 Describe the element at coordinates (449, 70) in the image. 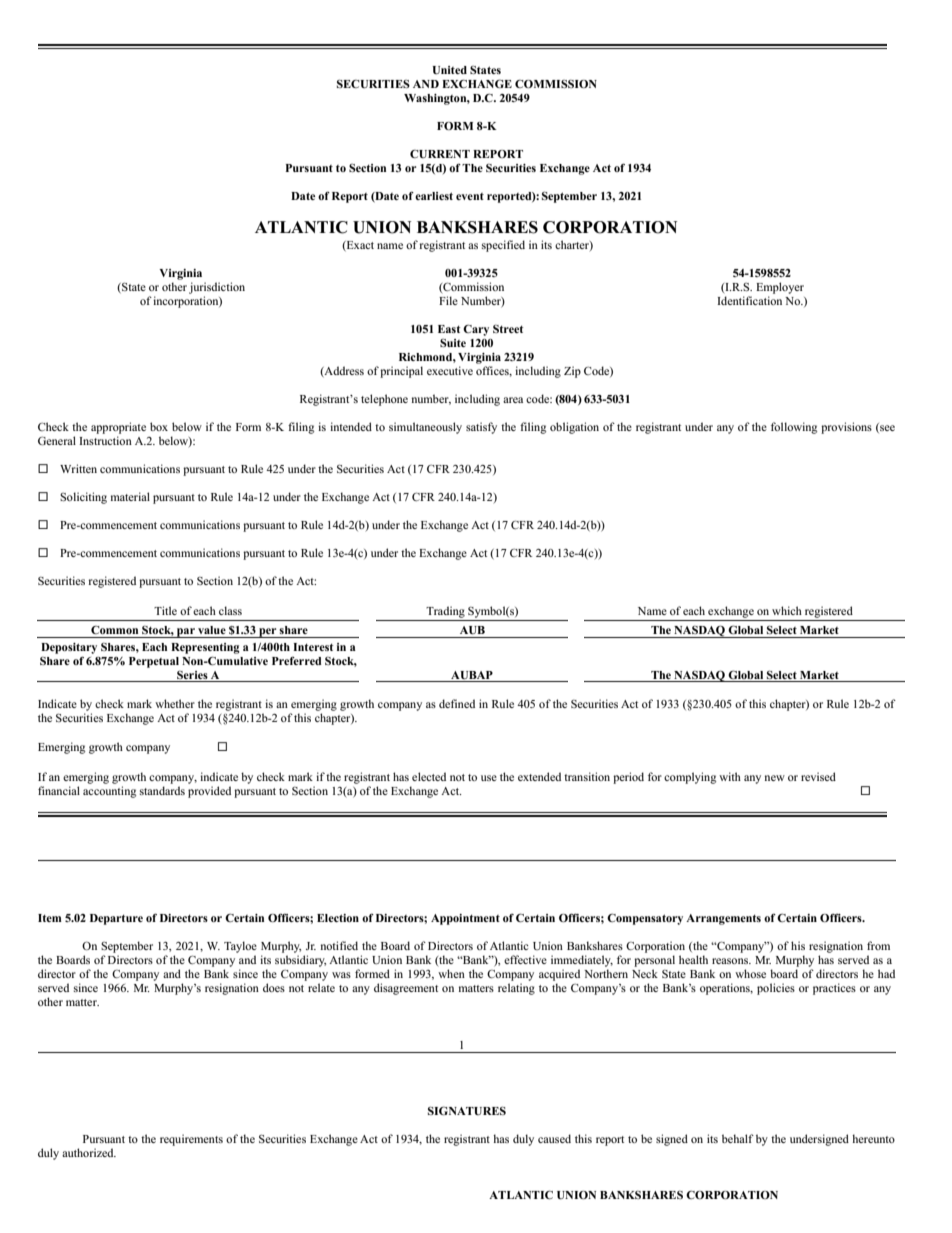

I see `United` at that location.
